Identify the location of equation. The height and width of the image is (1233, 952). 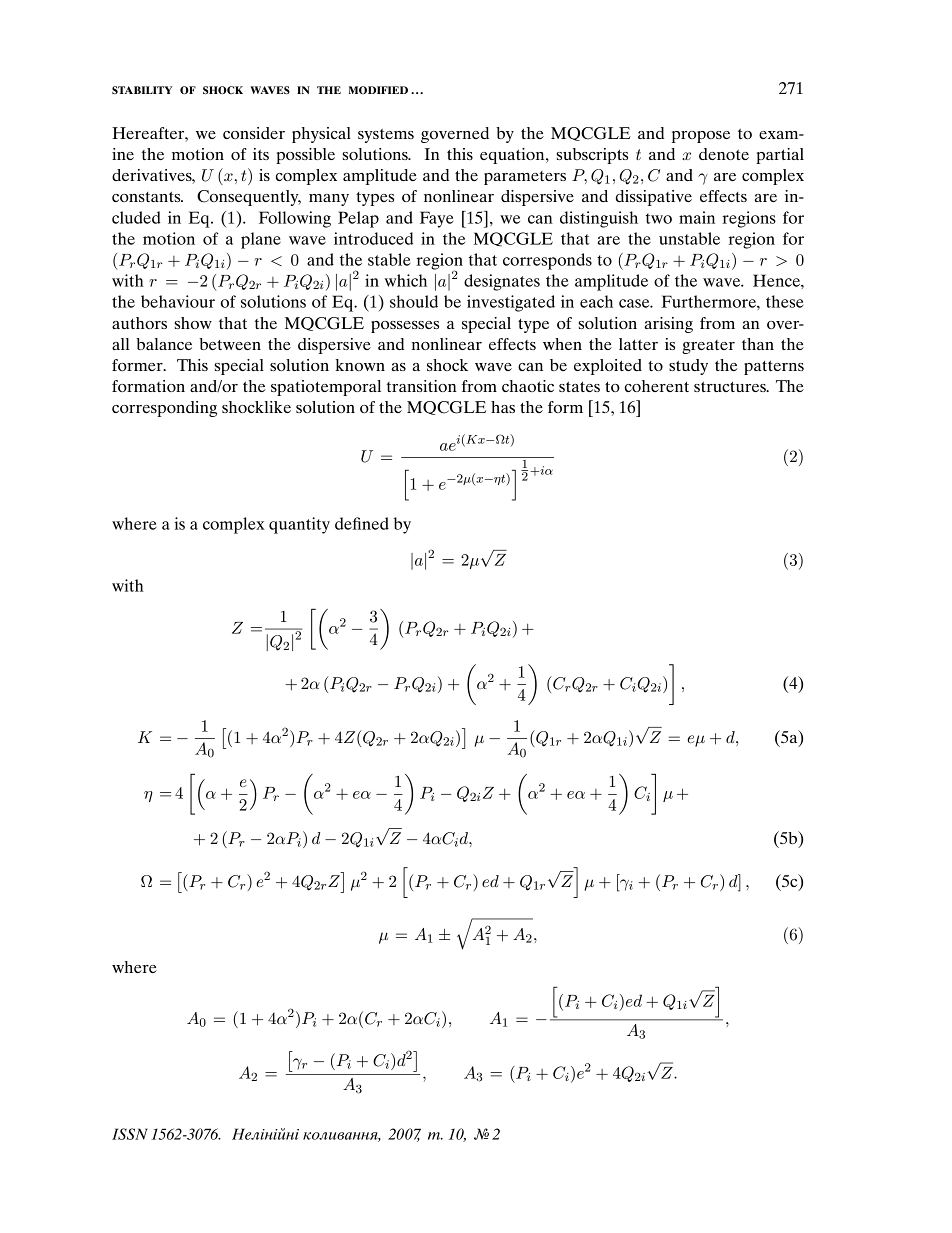
(513, 156).
